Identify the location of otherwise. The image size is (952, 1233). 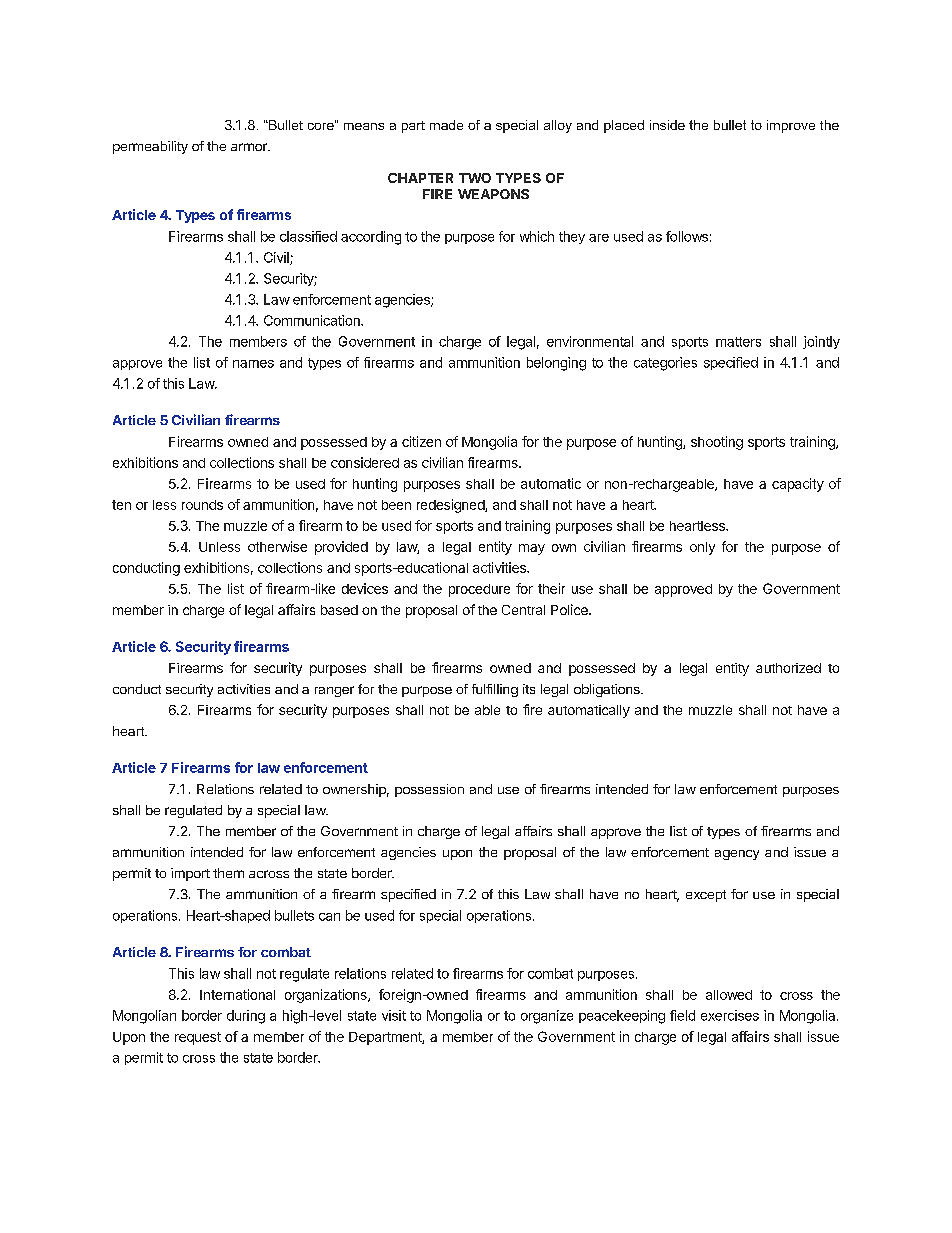
(277, 546).
